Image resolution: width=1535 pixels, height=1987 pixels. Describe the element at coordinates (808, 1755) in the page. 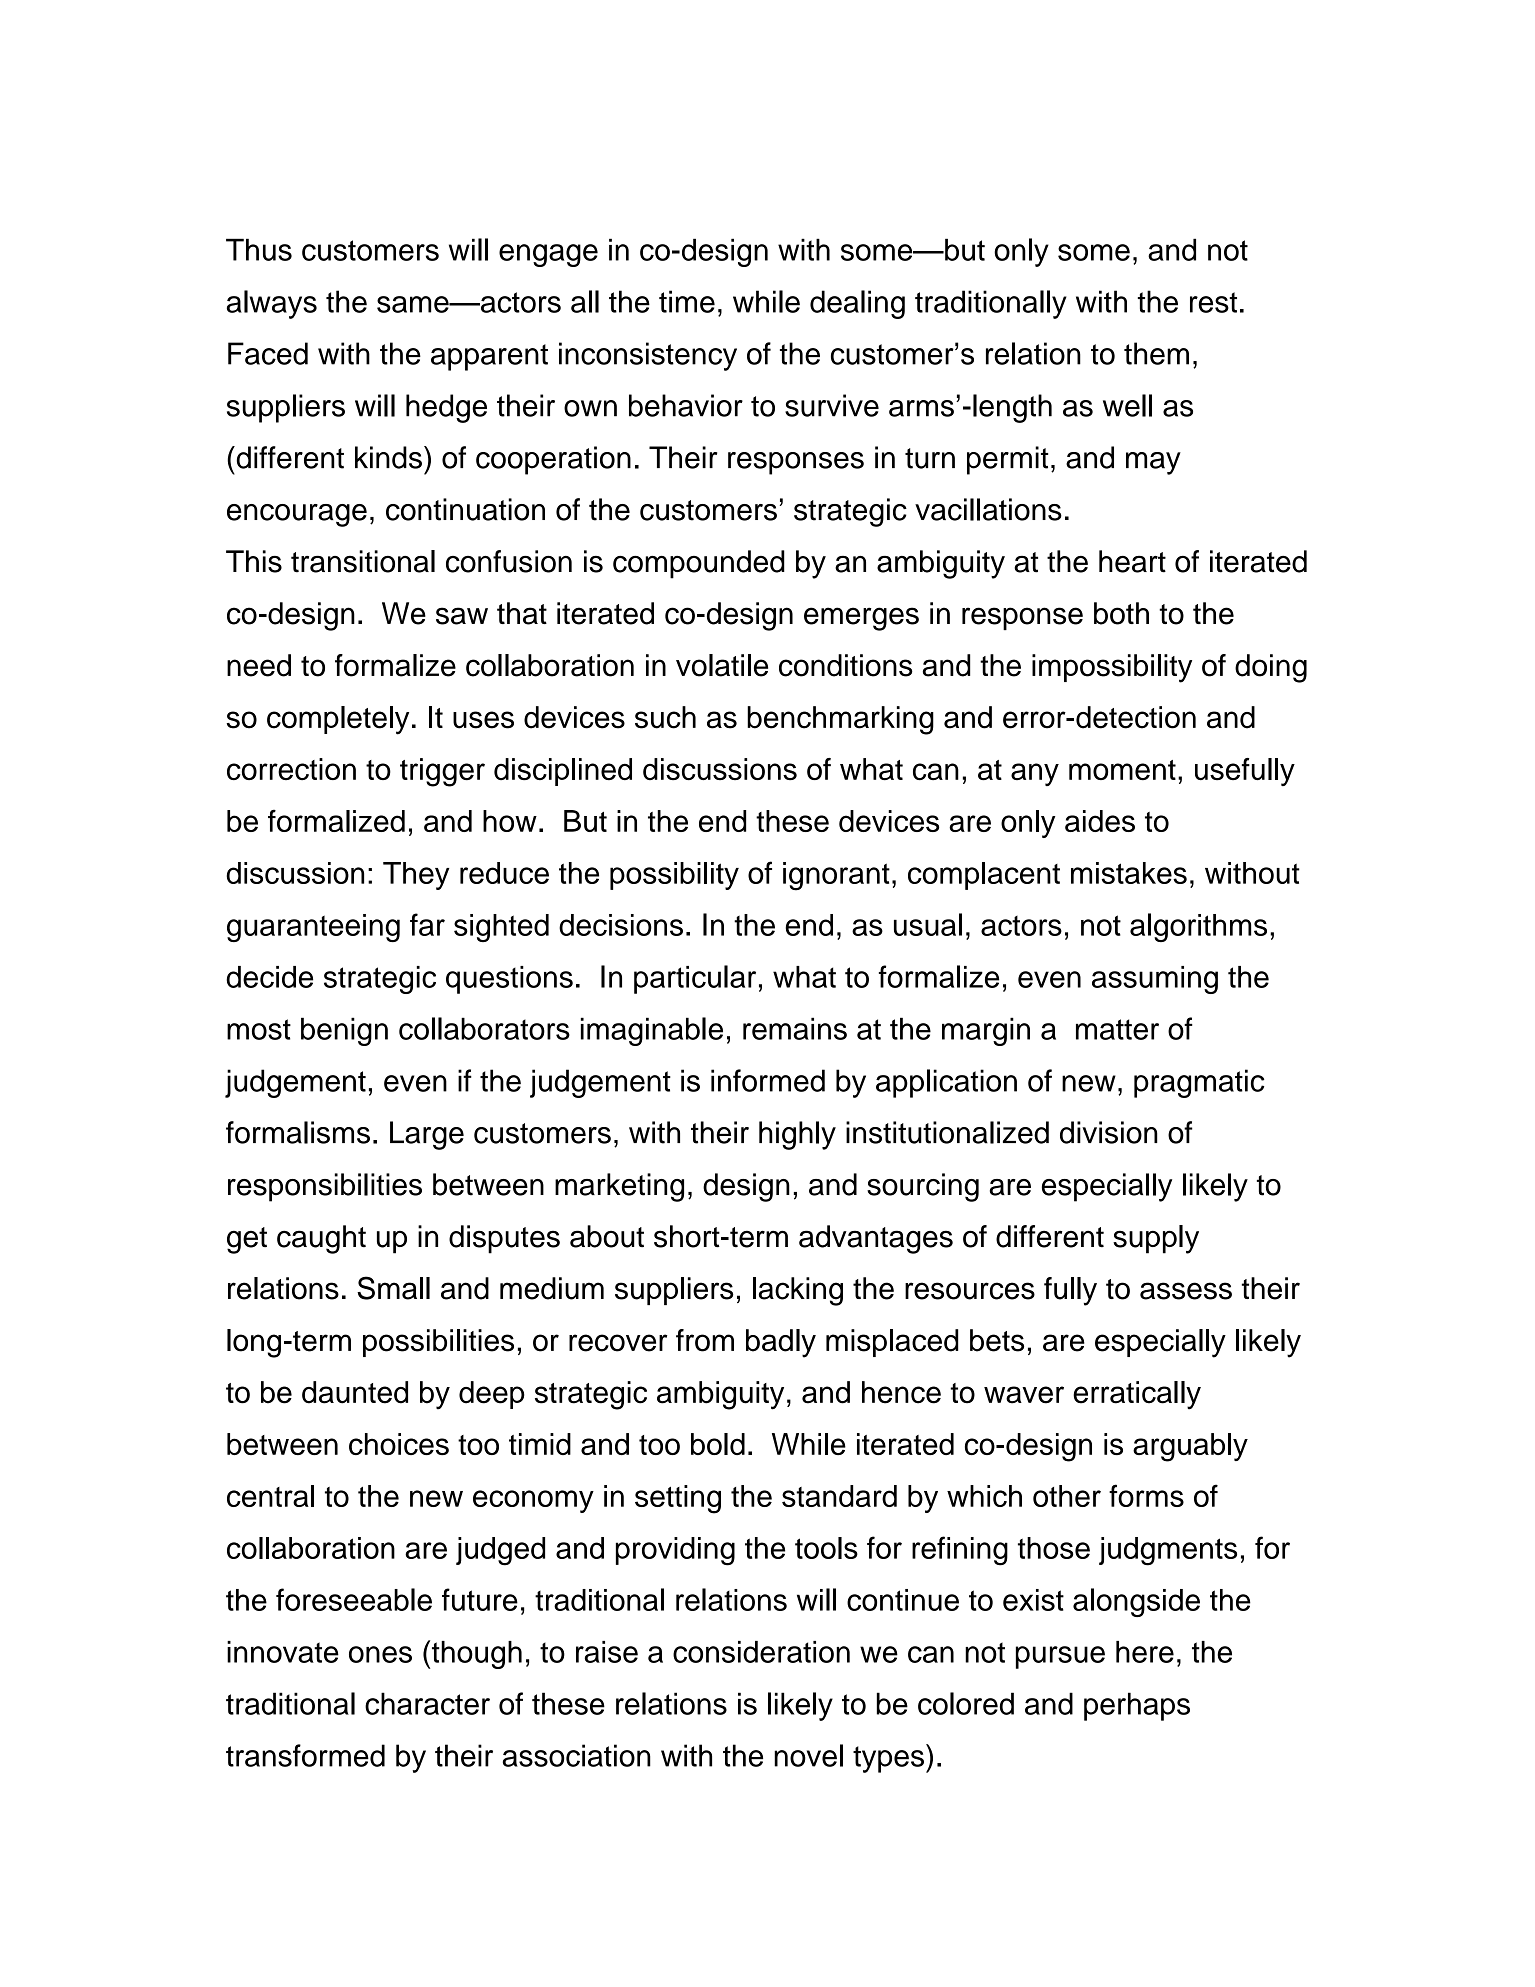

I see `novel` at that location.
